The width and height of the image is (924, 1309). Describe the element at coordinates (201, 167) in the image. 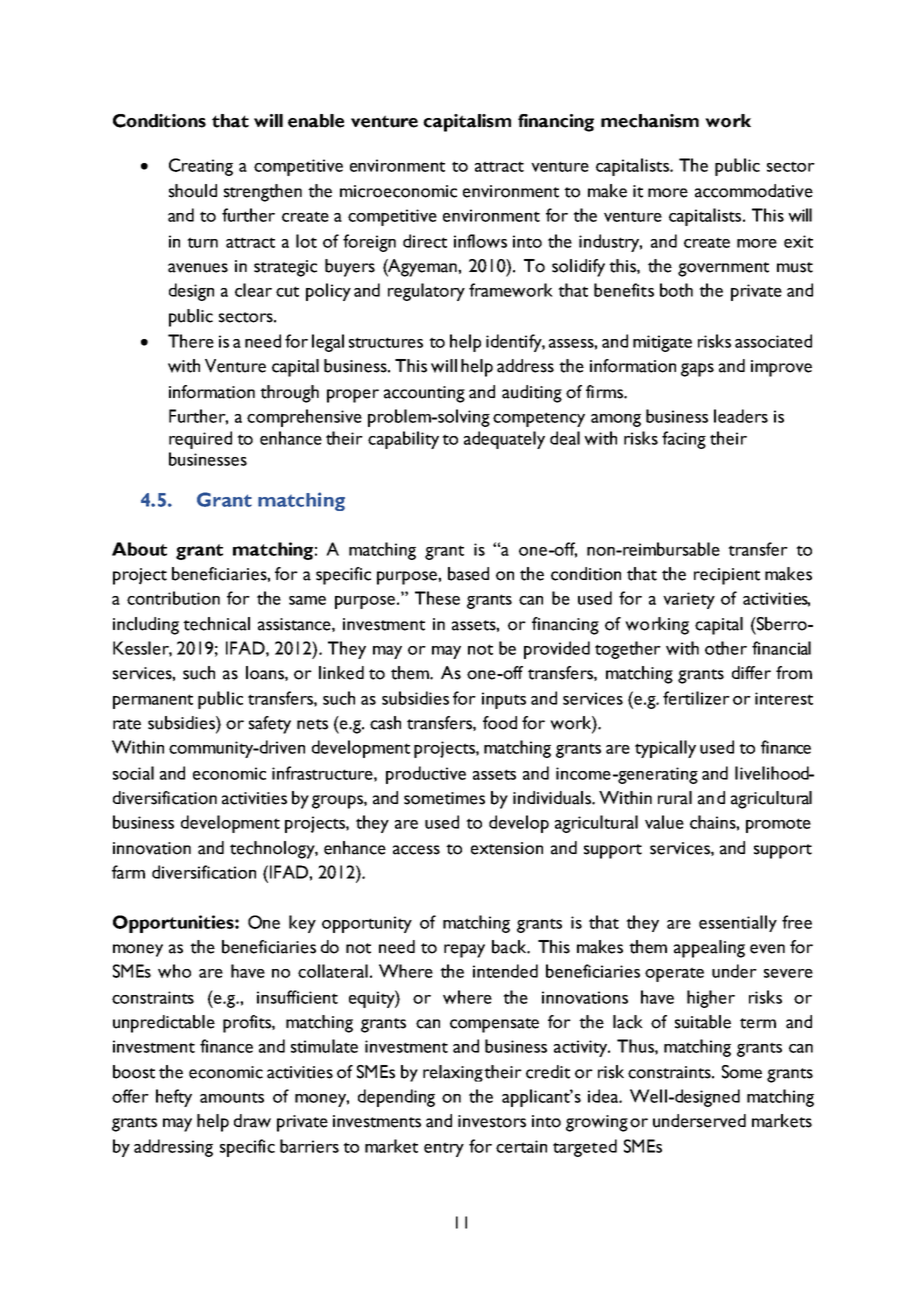

I see `Creating` at that location.
